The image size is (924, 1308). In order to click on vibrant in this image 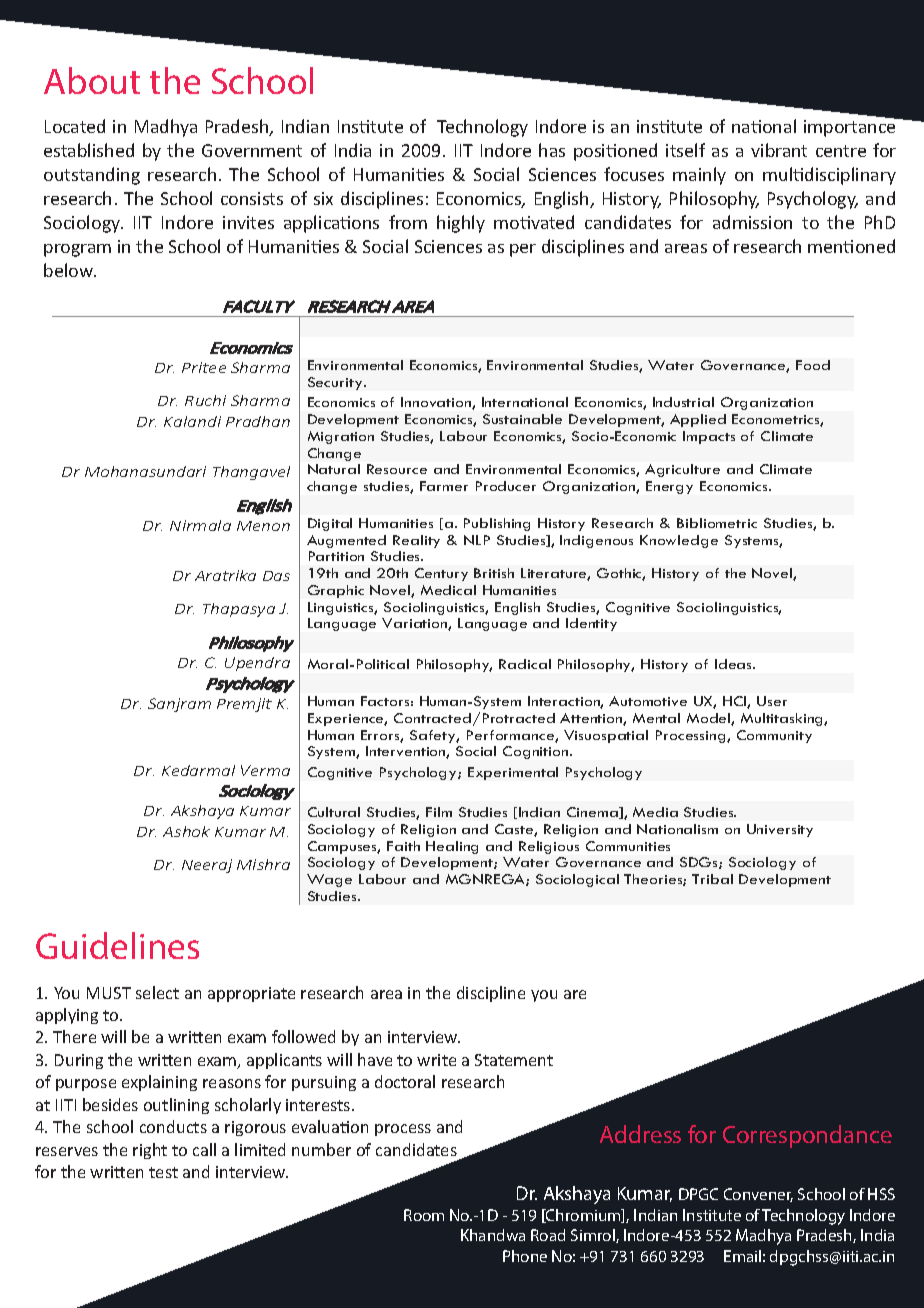, I will do `click(779, 150)`.
